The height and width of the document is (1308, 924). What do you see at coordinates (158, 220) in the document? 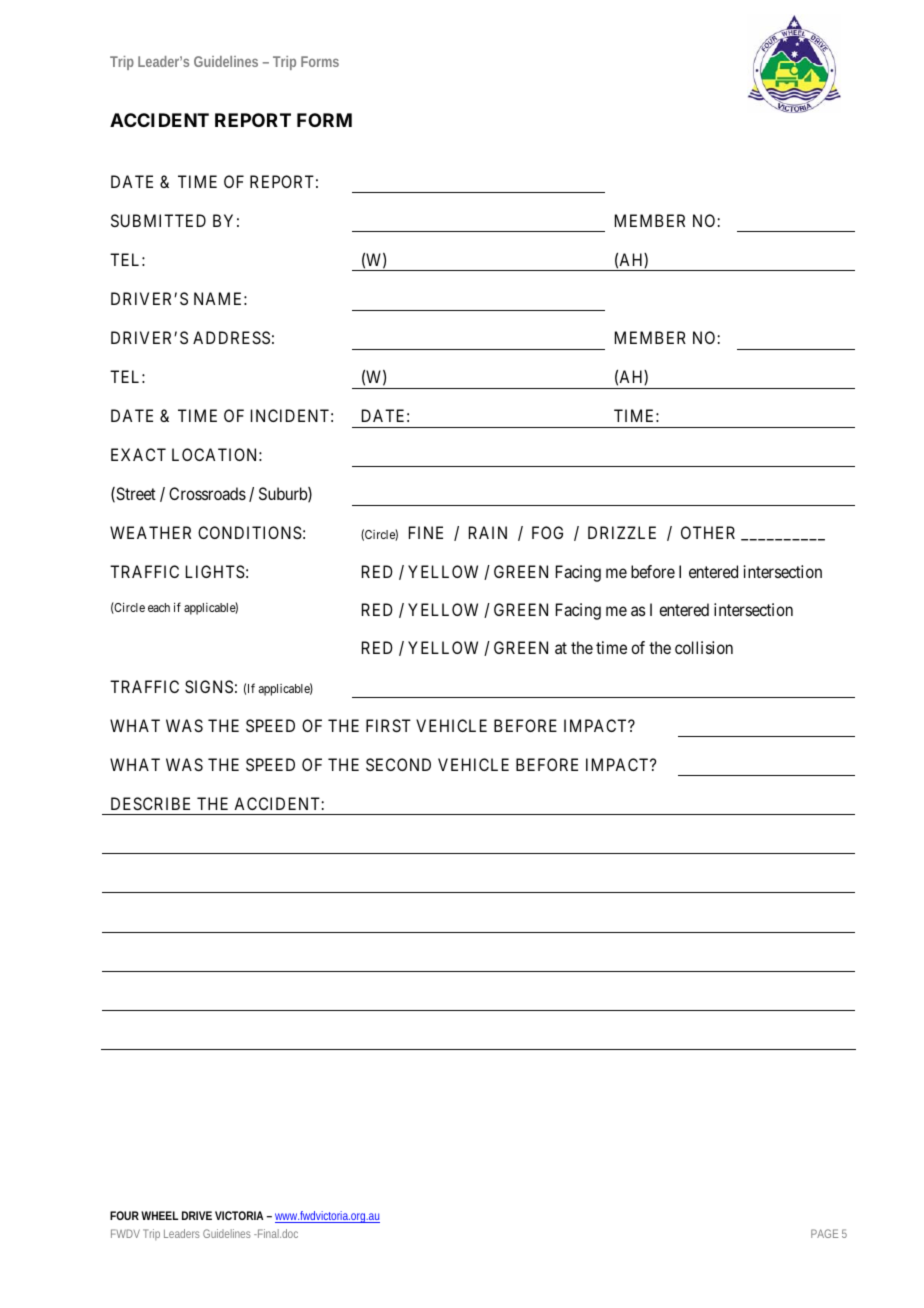
I see `SUBMITTED` at bounding box center [158, 220].
